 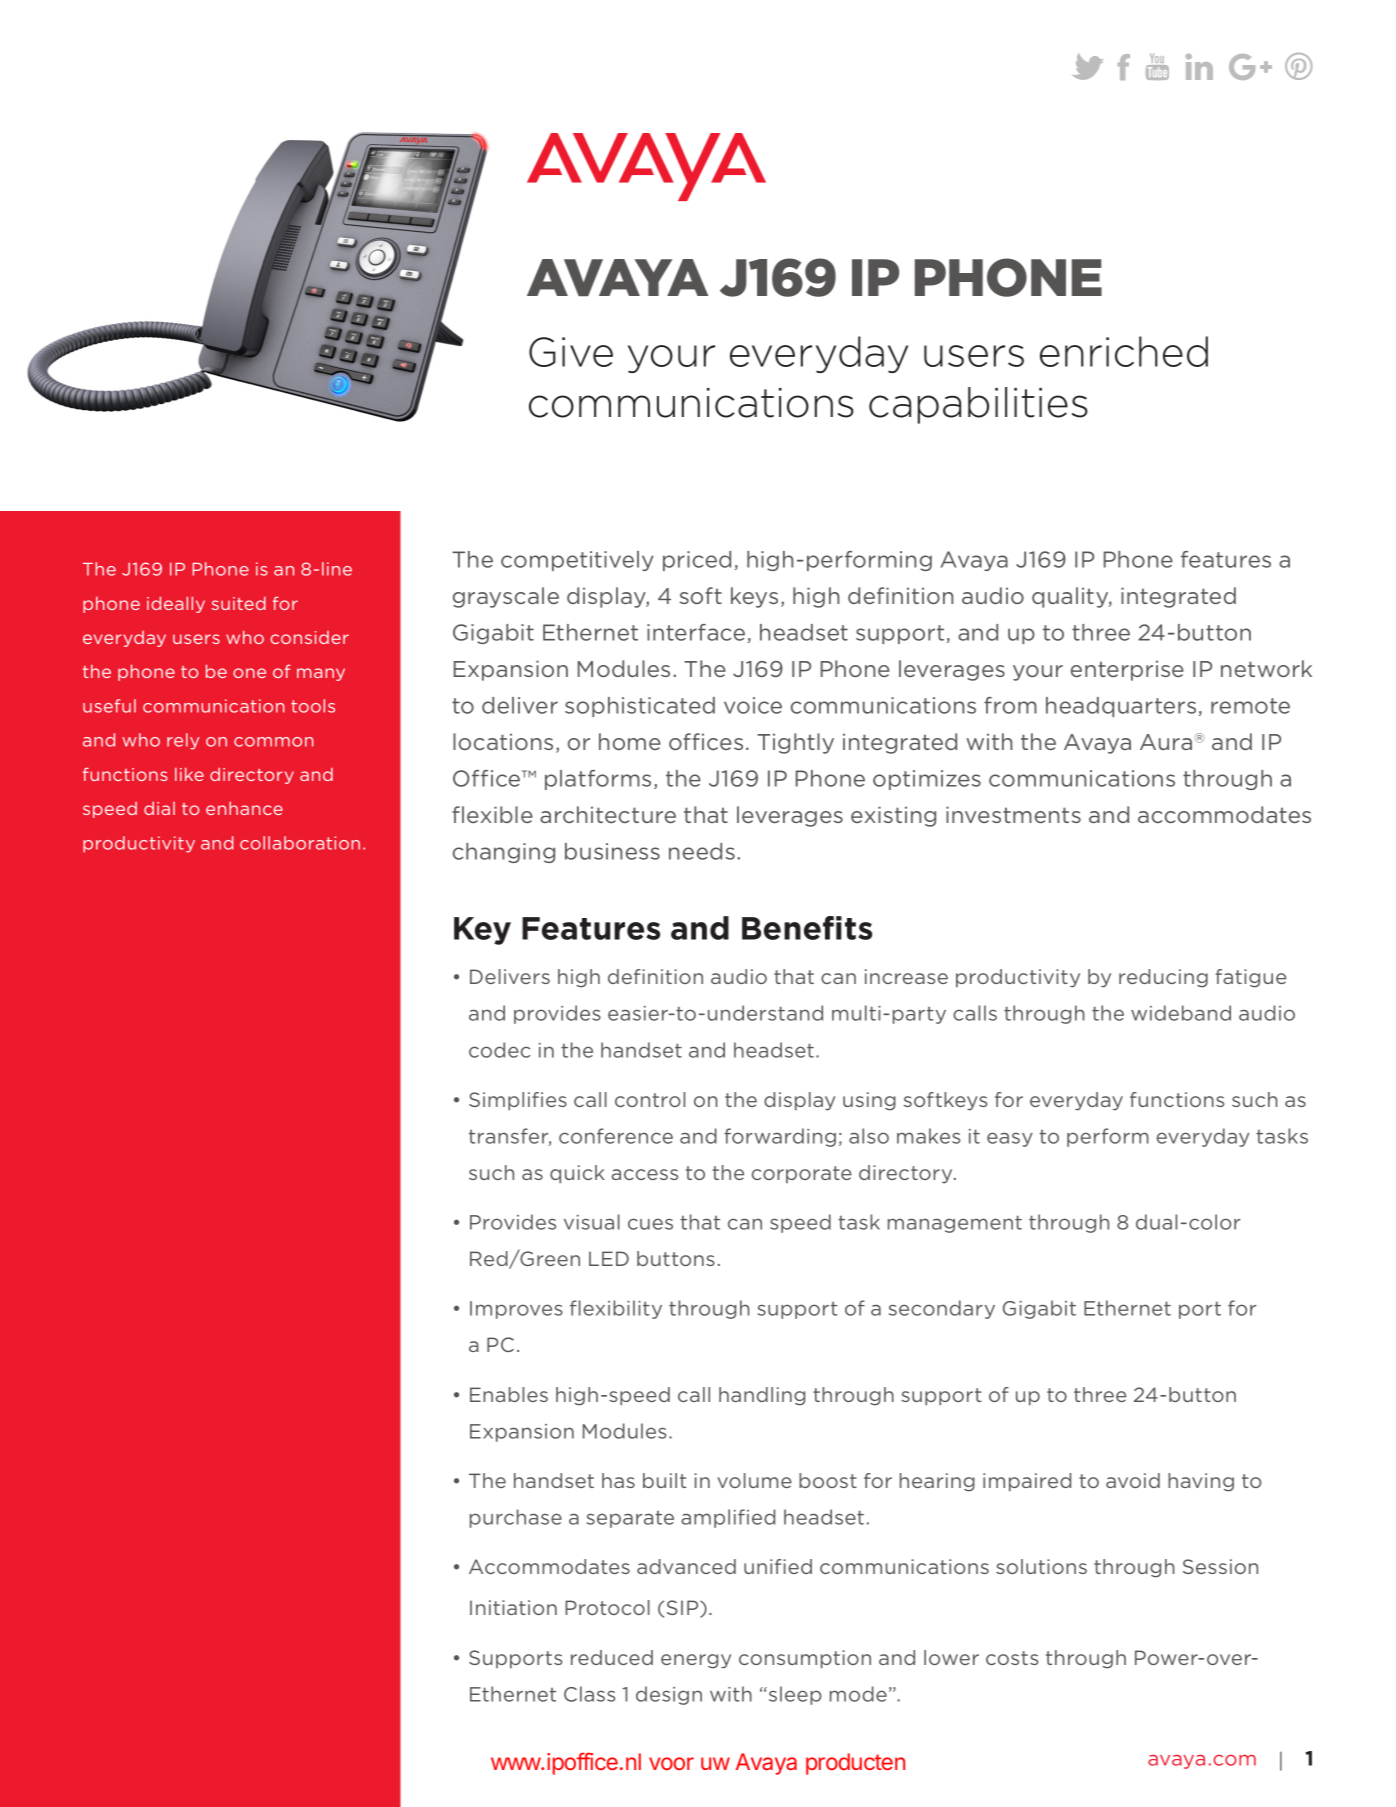 I want to click on codec, so click(x=499, y=1050).
